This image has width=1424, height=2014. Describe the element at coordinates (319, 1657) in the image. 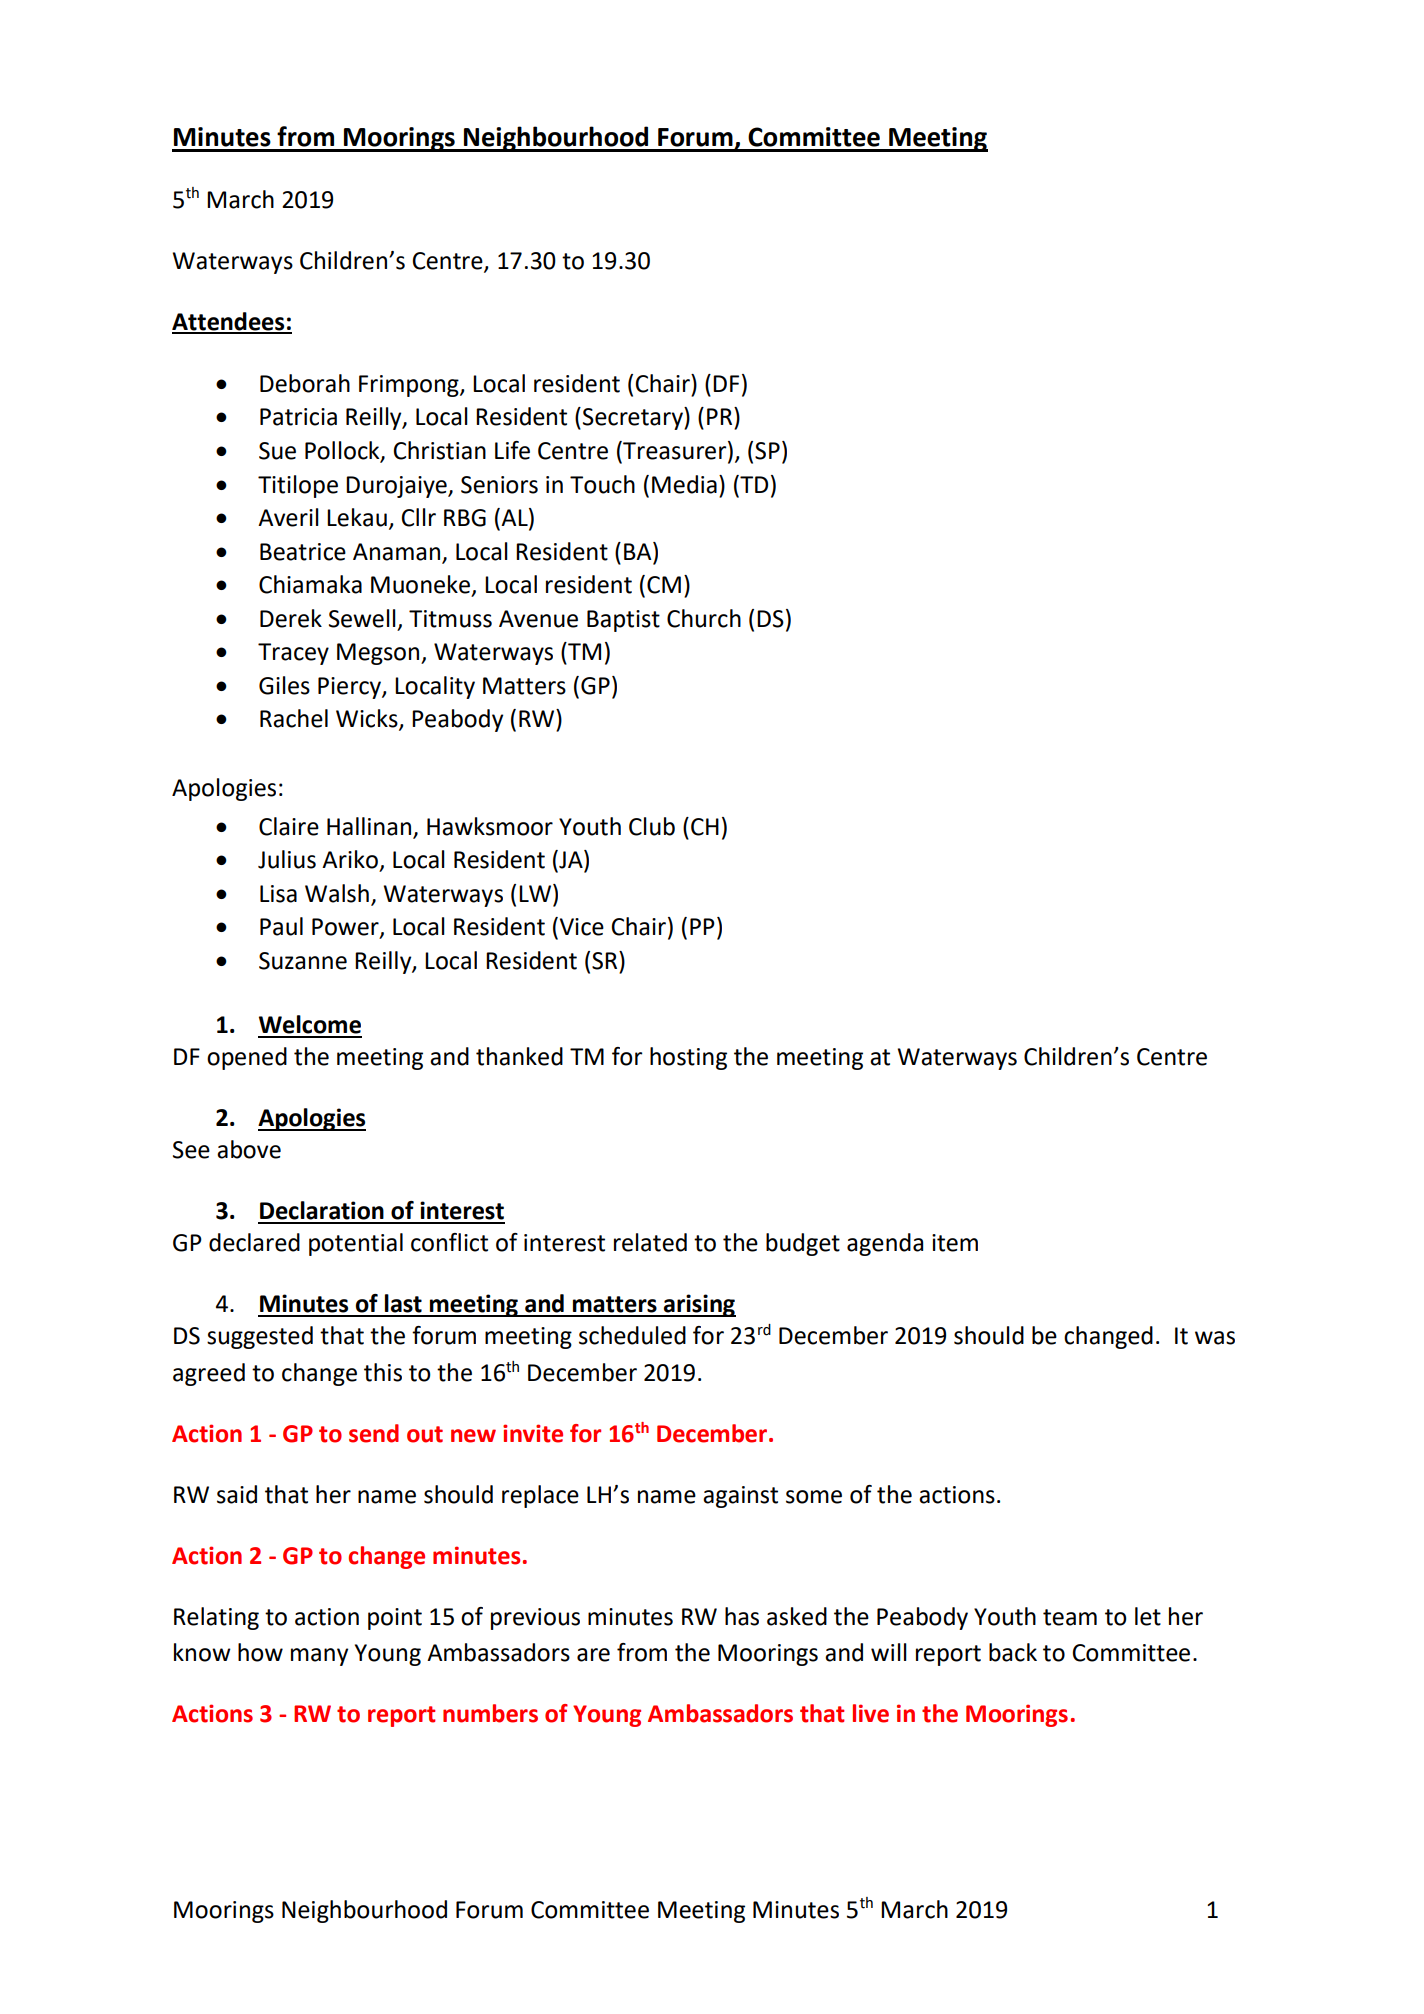

I see `many` at that location.
